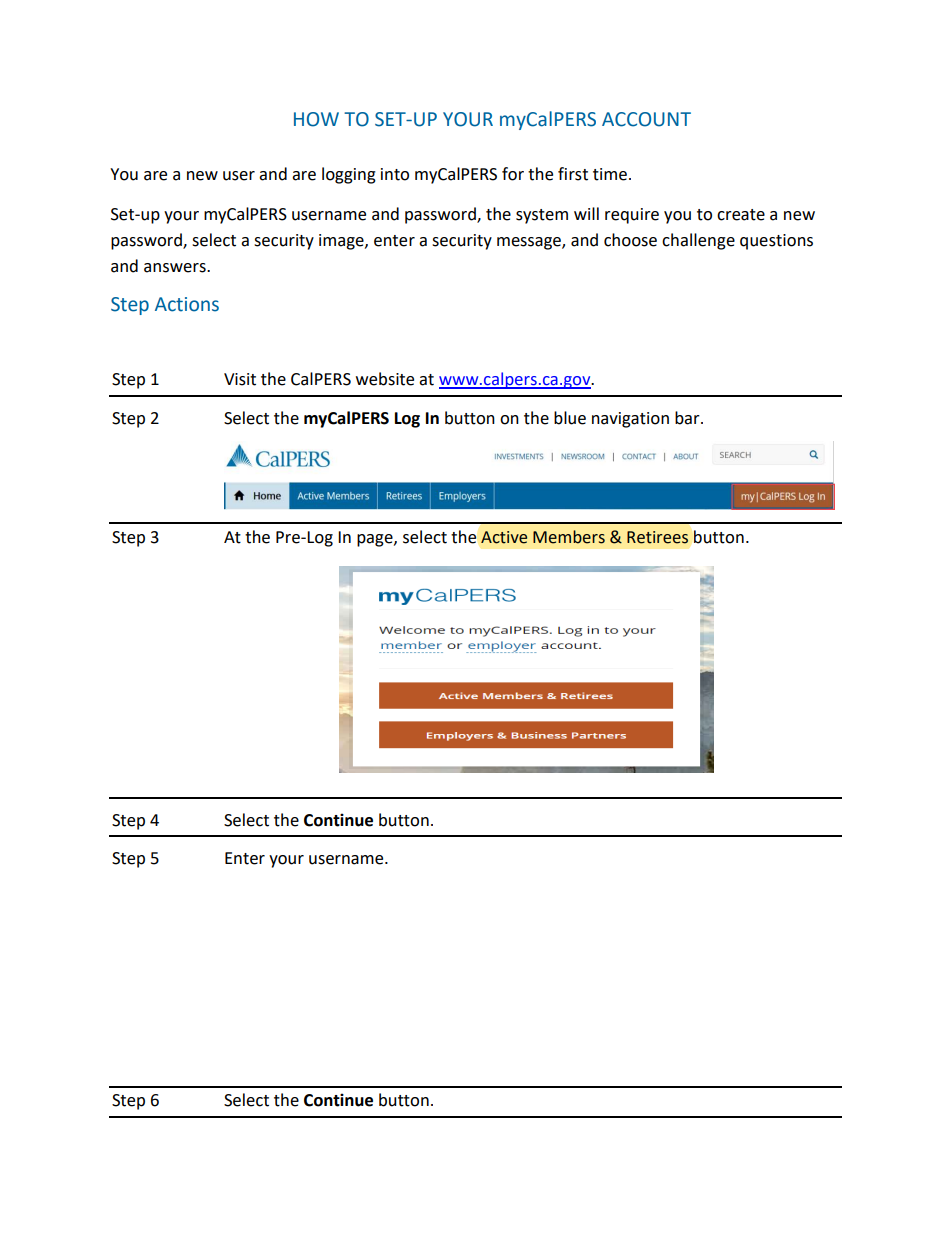  Describe the element at coordinates (513, 174) in the screenshot. I see `for` at that location.
